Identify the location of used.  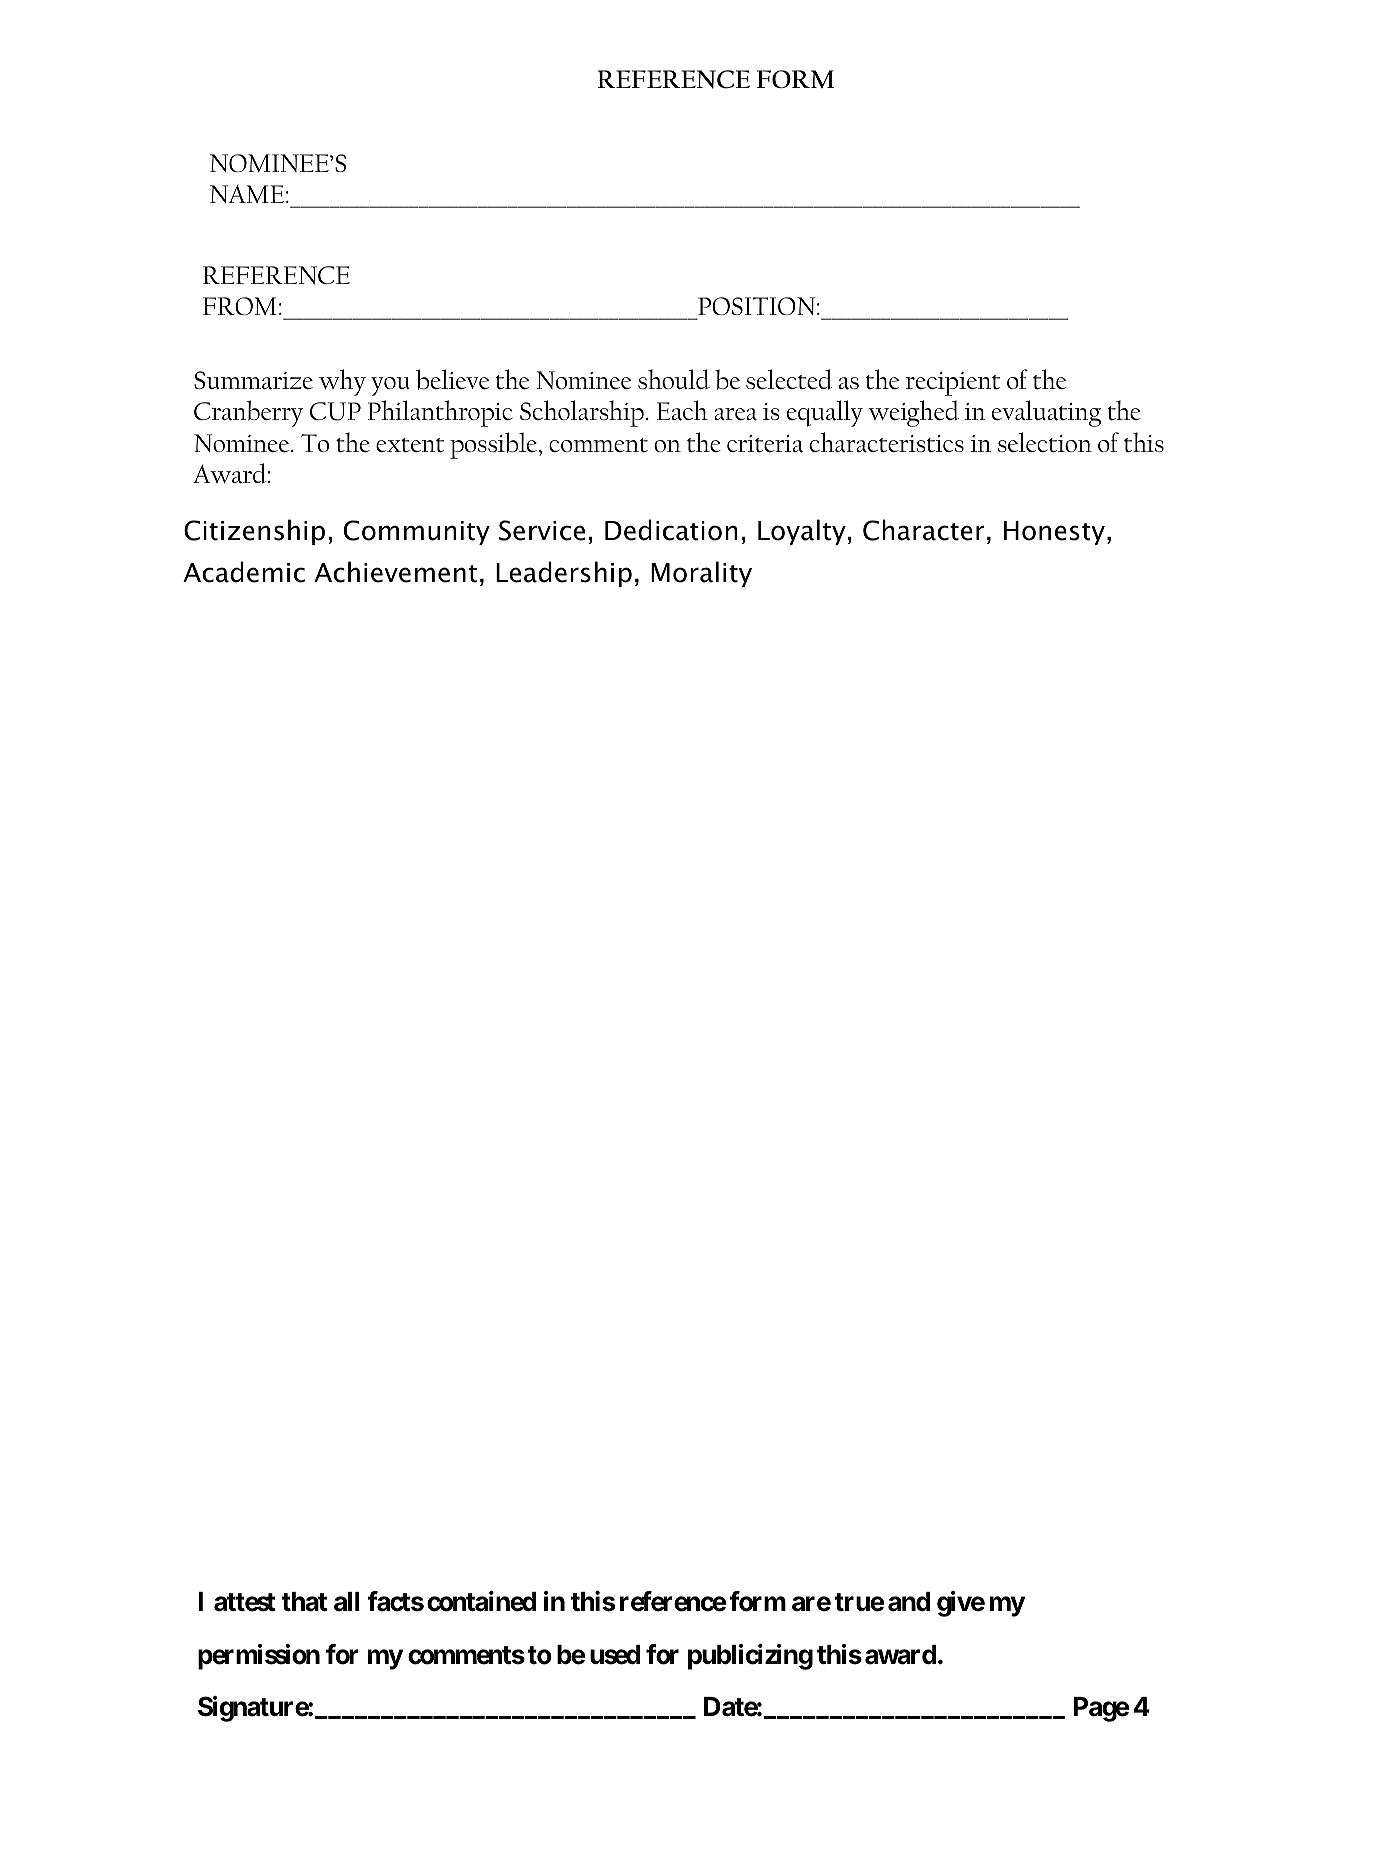
(615, 1655).
